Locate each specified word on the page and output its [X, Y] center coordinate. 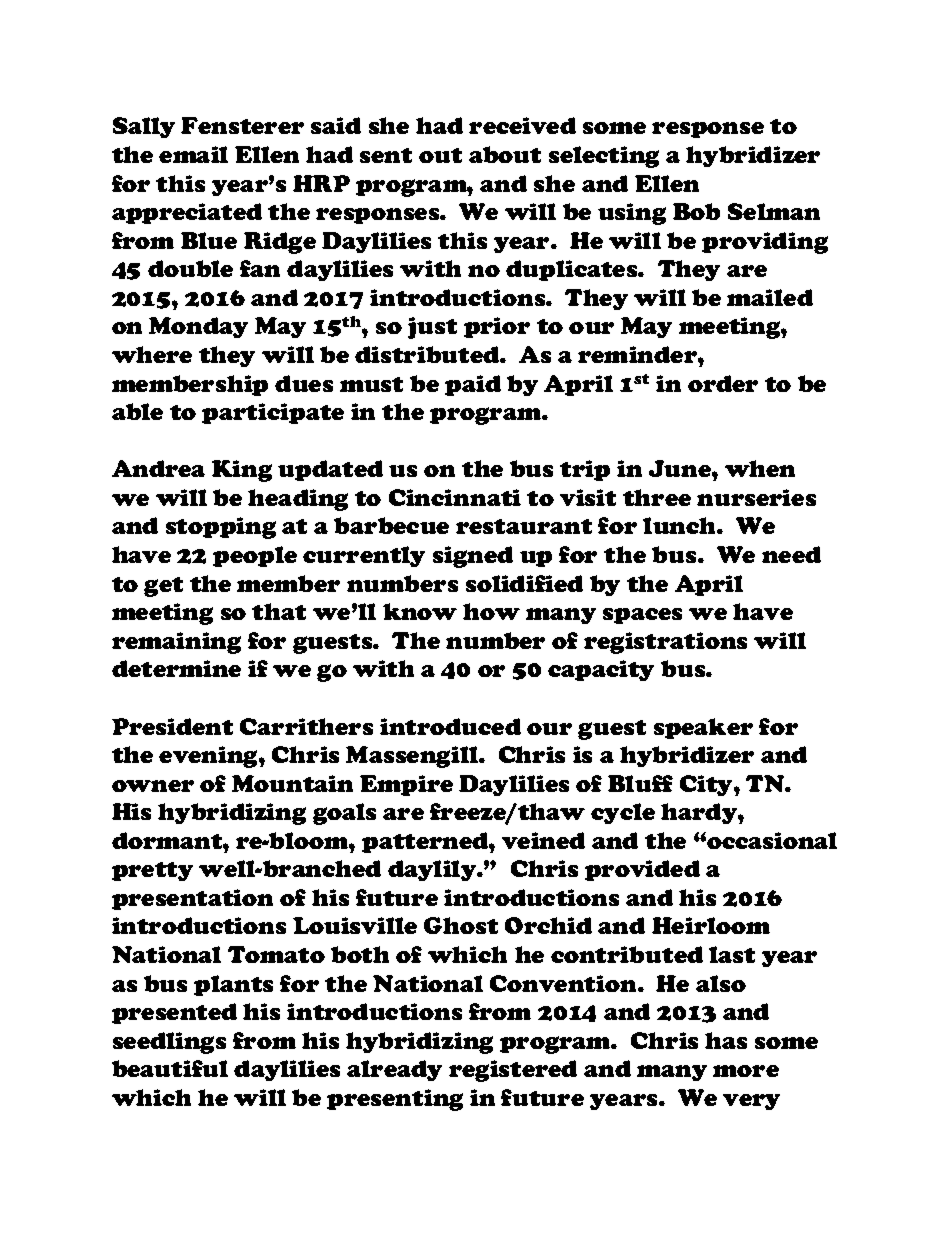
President [172, 726]
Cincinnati [455, 497]
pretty [152, 871]
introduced [450, 726]
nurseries [756, 497]
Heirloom [711, 925]
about [505, 154]
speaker [703, 728]
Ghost [461, 925]
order [723, 383]
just [432, 328]
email [193, 154]
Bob [696, 211]
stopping [221, 528]
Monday [198, 327]
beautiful [170, 1068]
